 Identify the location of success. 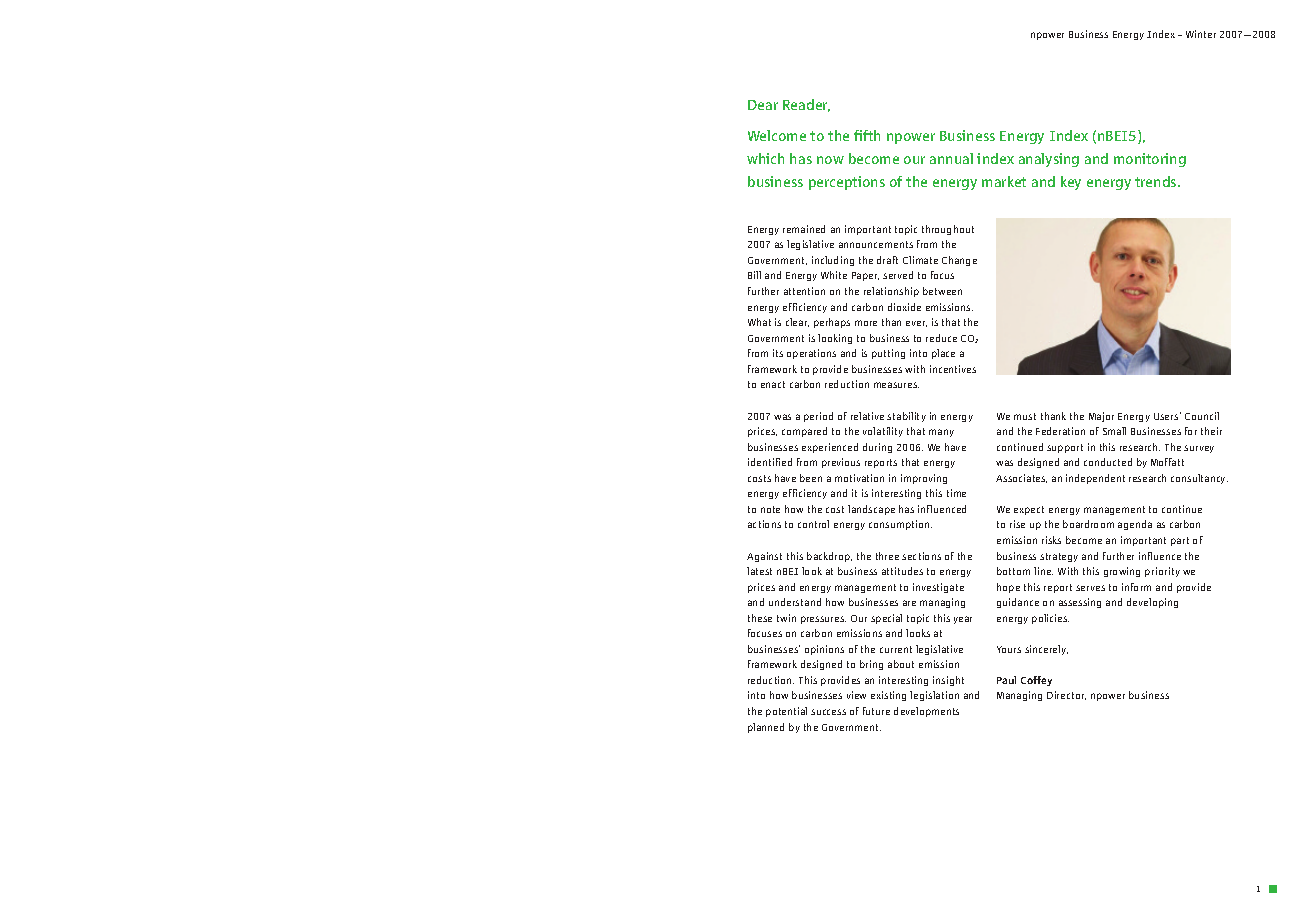
(828, 712).
